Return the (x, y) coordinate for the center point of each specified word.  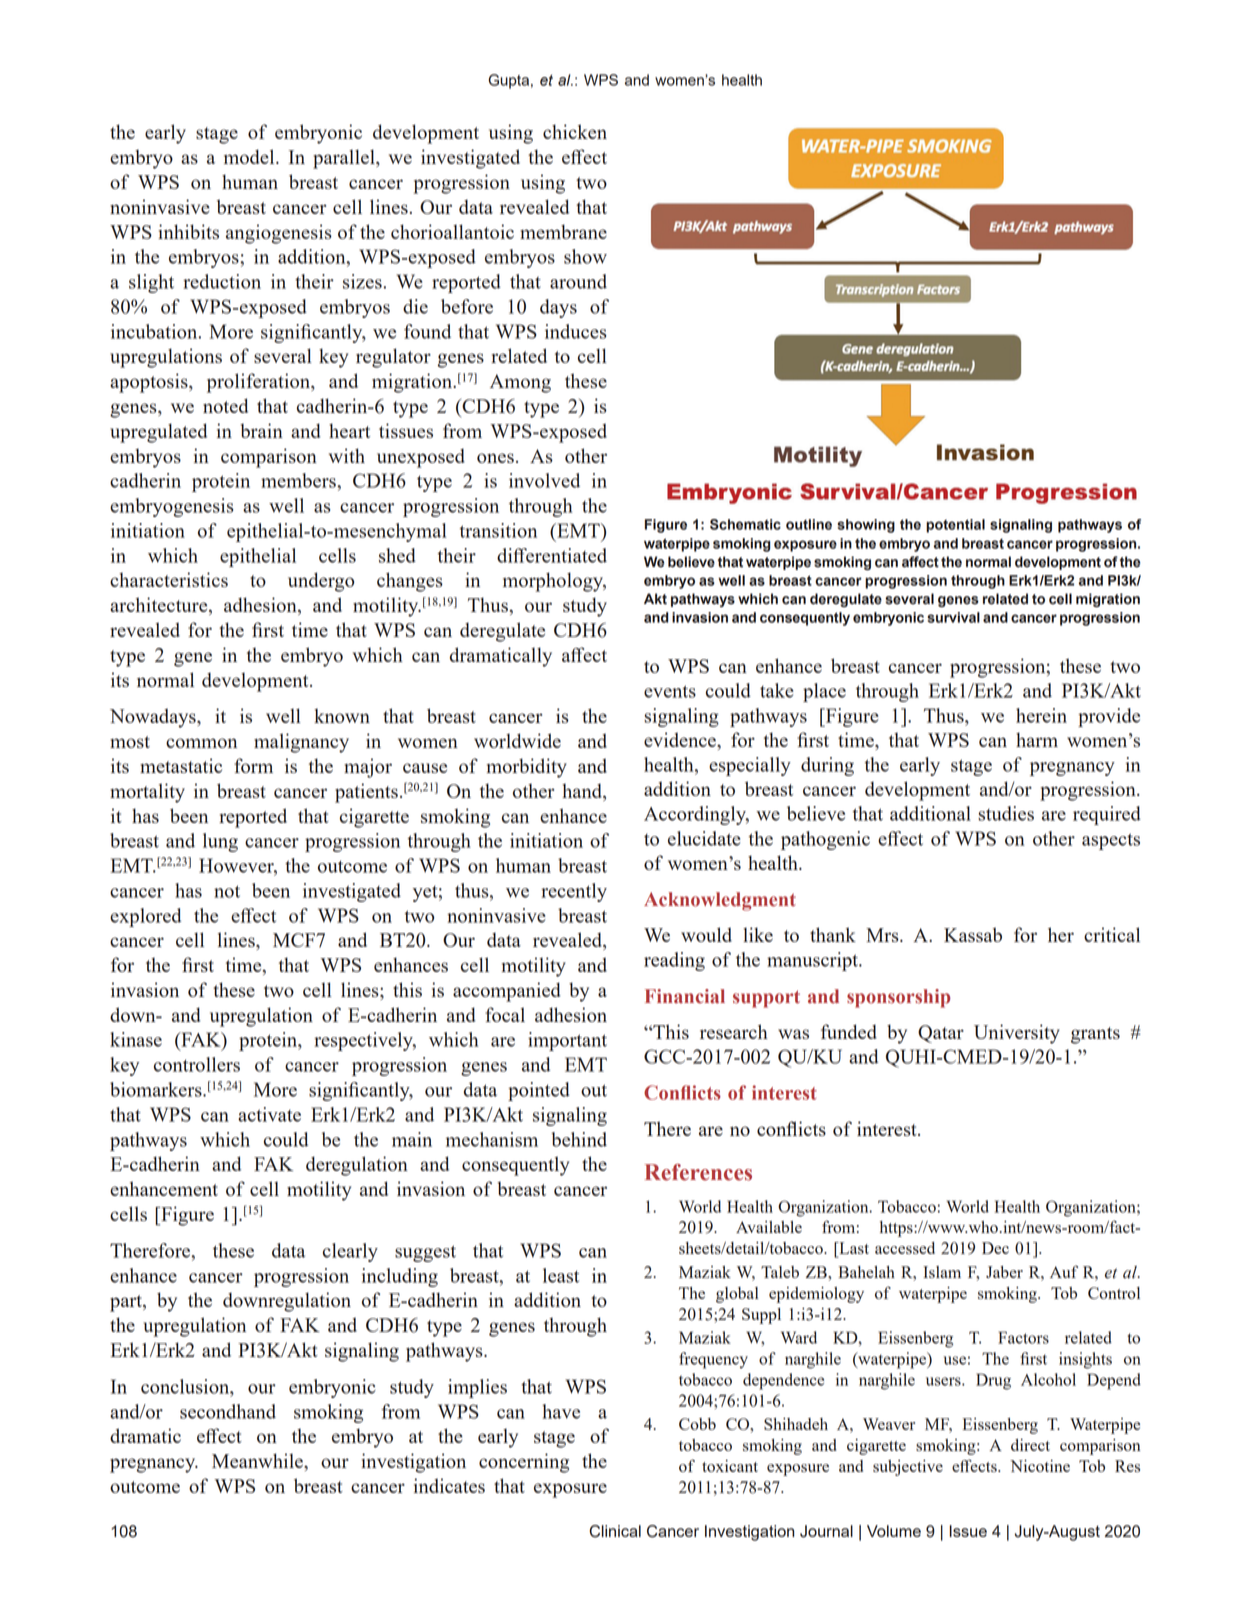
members (299, 480)
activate (269, 1114)
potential (955, 526)
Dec (995, 1248)
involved (544, 480)
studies (1006, 813)
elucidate (704, 838)
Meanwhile (258, 1460)
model (250, 156)
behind (579, 1139)
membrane (563, 231)
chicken (575, 131)
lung (220, 842)
